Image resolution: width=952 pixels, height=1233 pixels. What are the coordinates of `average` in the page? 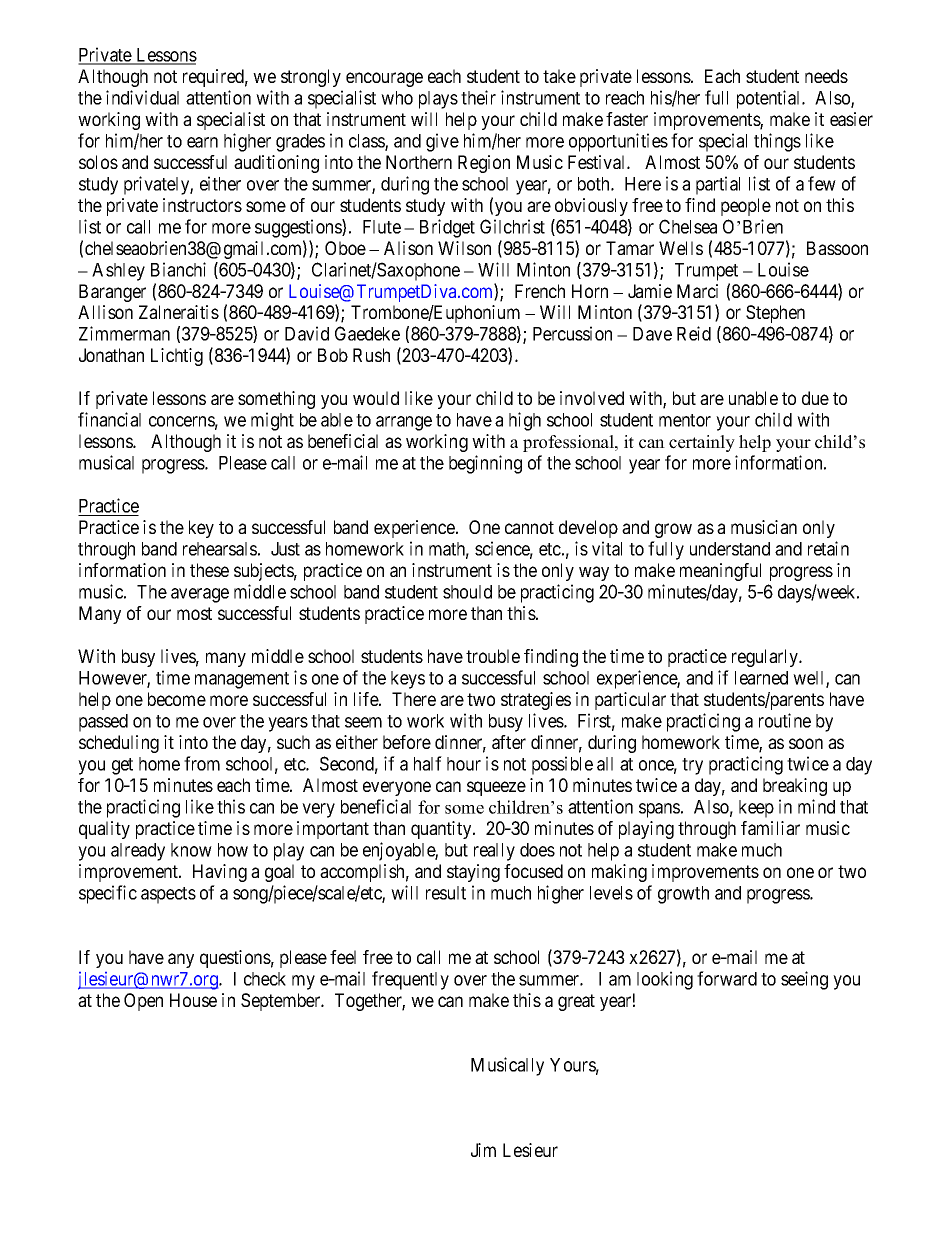 It's located at (200, 595).
